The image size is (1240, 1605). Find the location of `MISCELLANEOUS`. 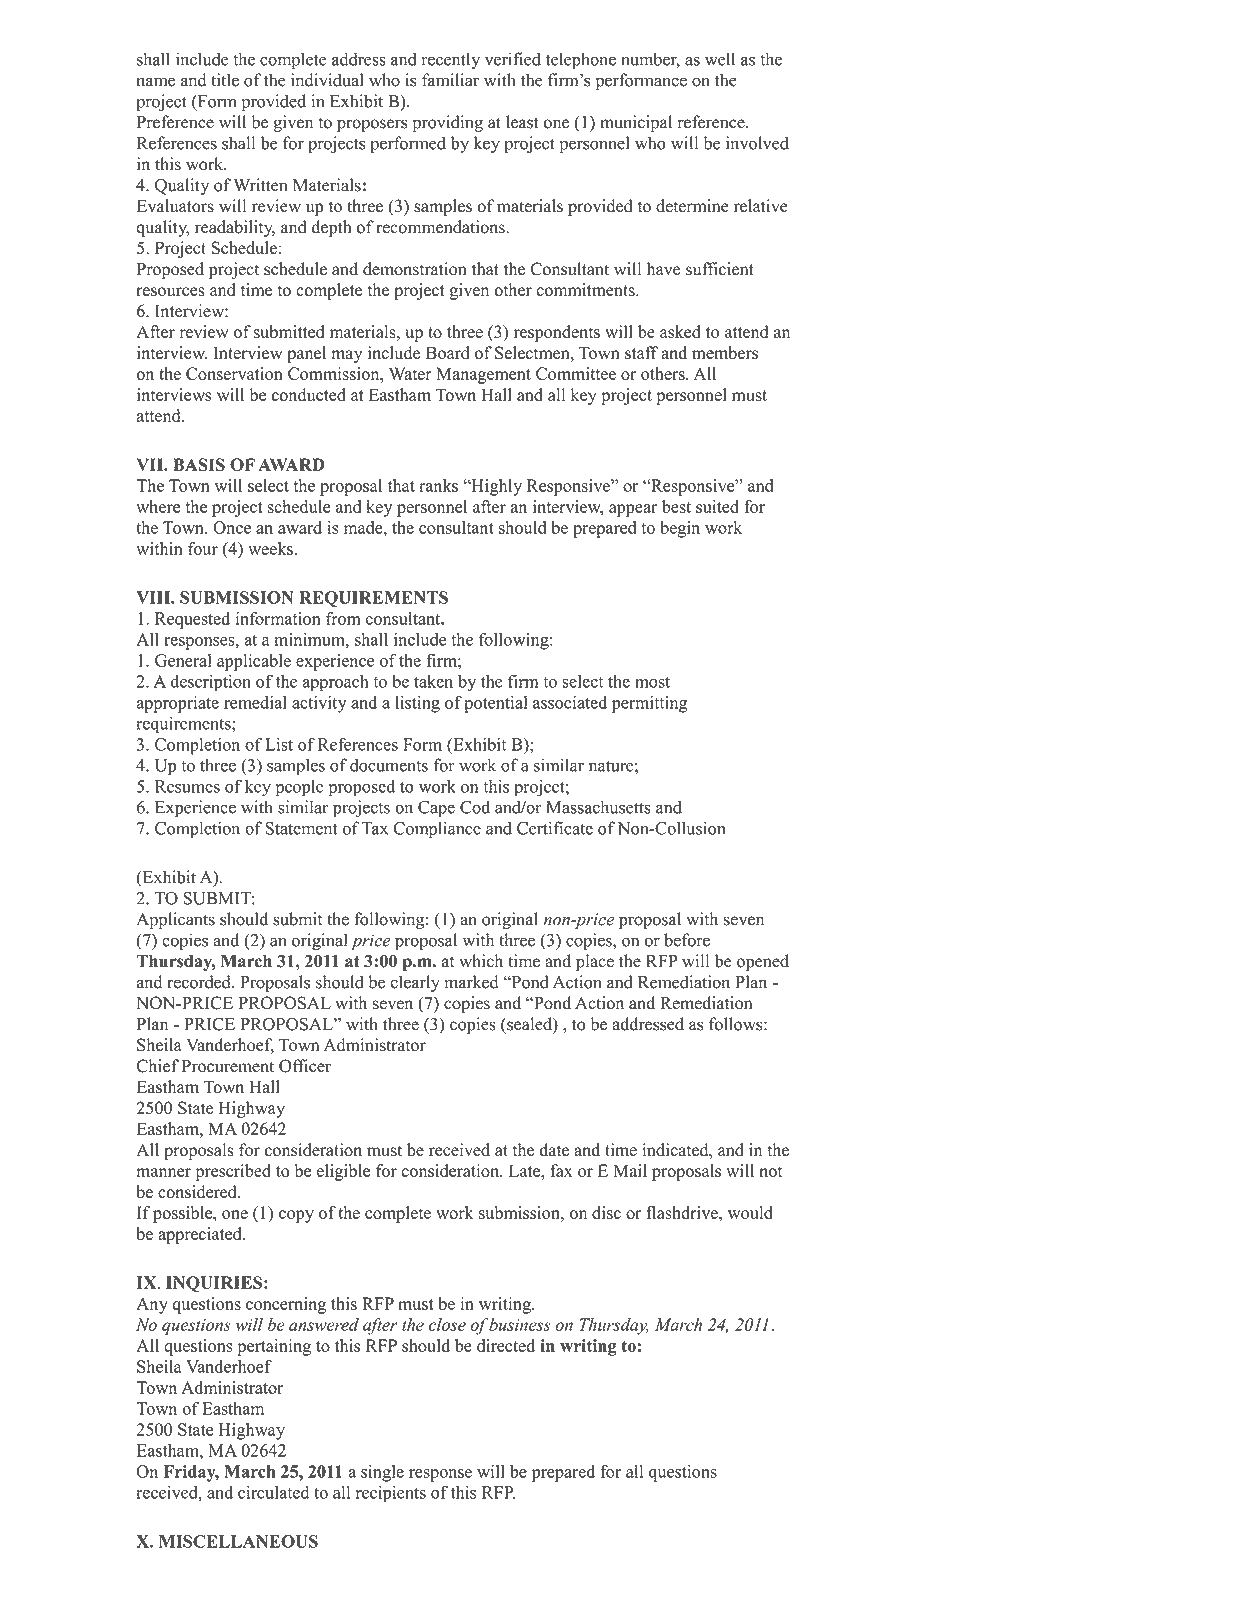

MISCELLANEOUS is located at coordinates (238, 1541).
